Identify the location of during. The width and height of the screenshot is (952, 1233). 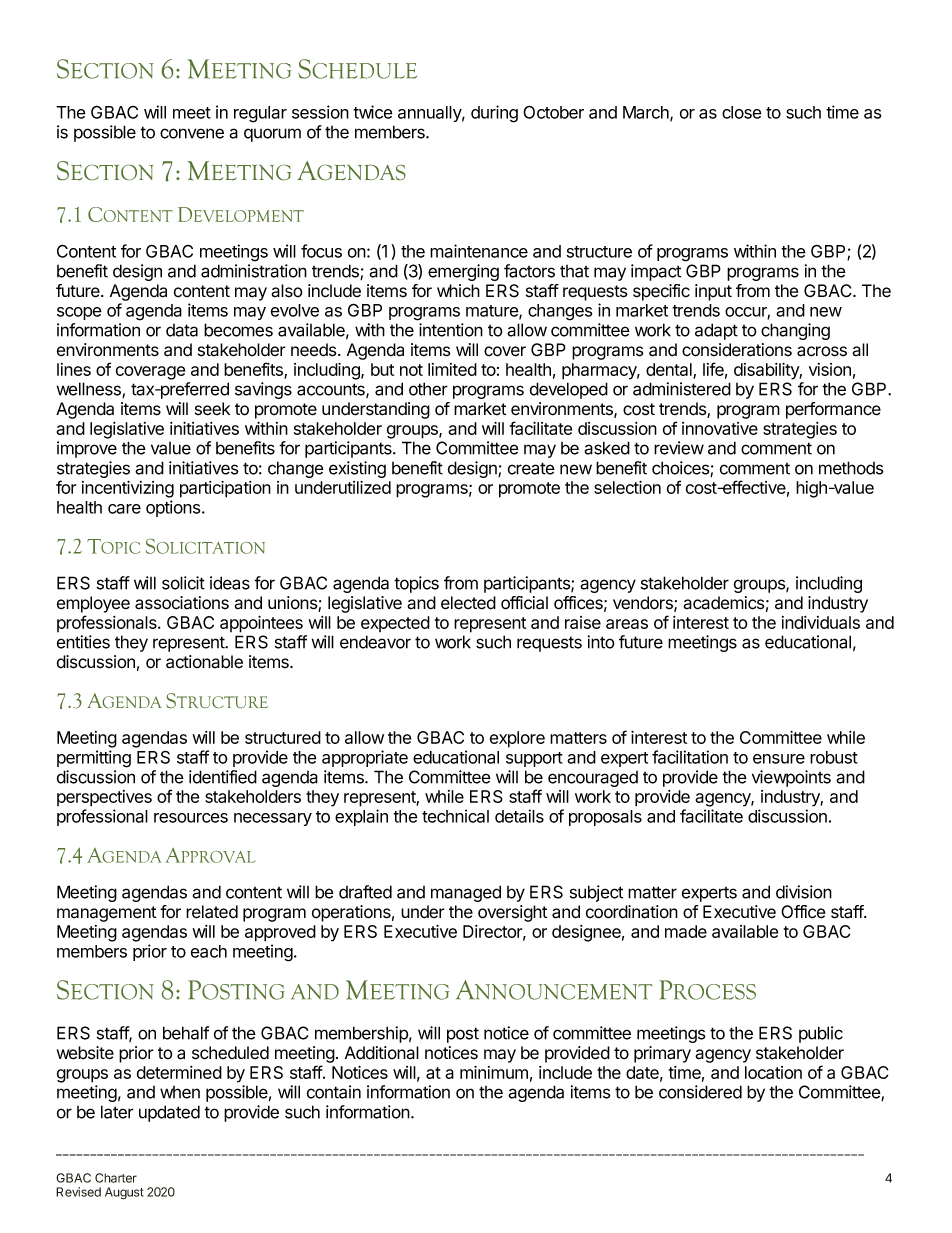
(494, 114).
